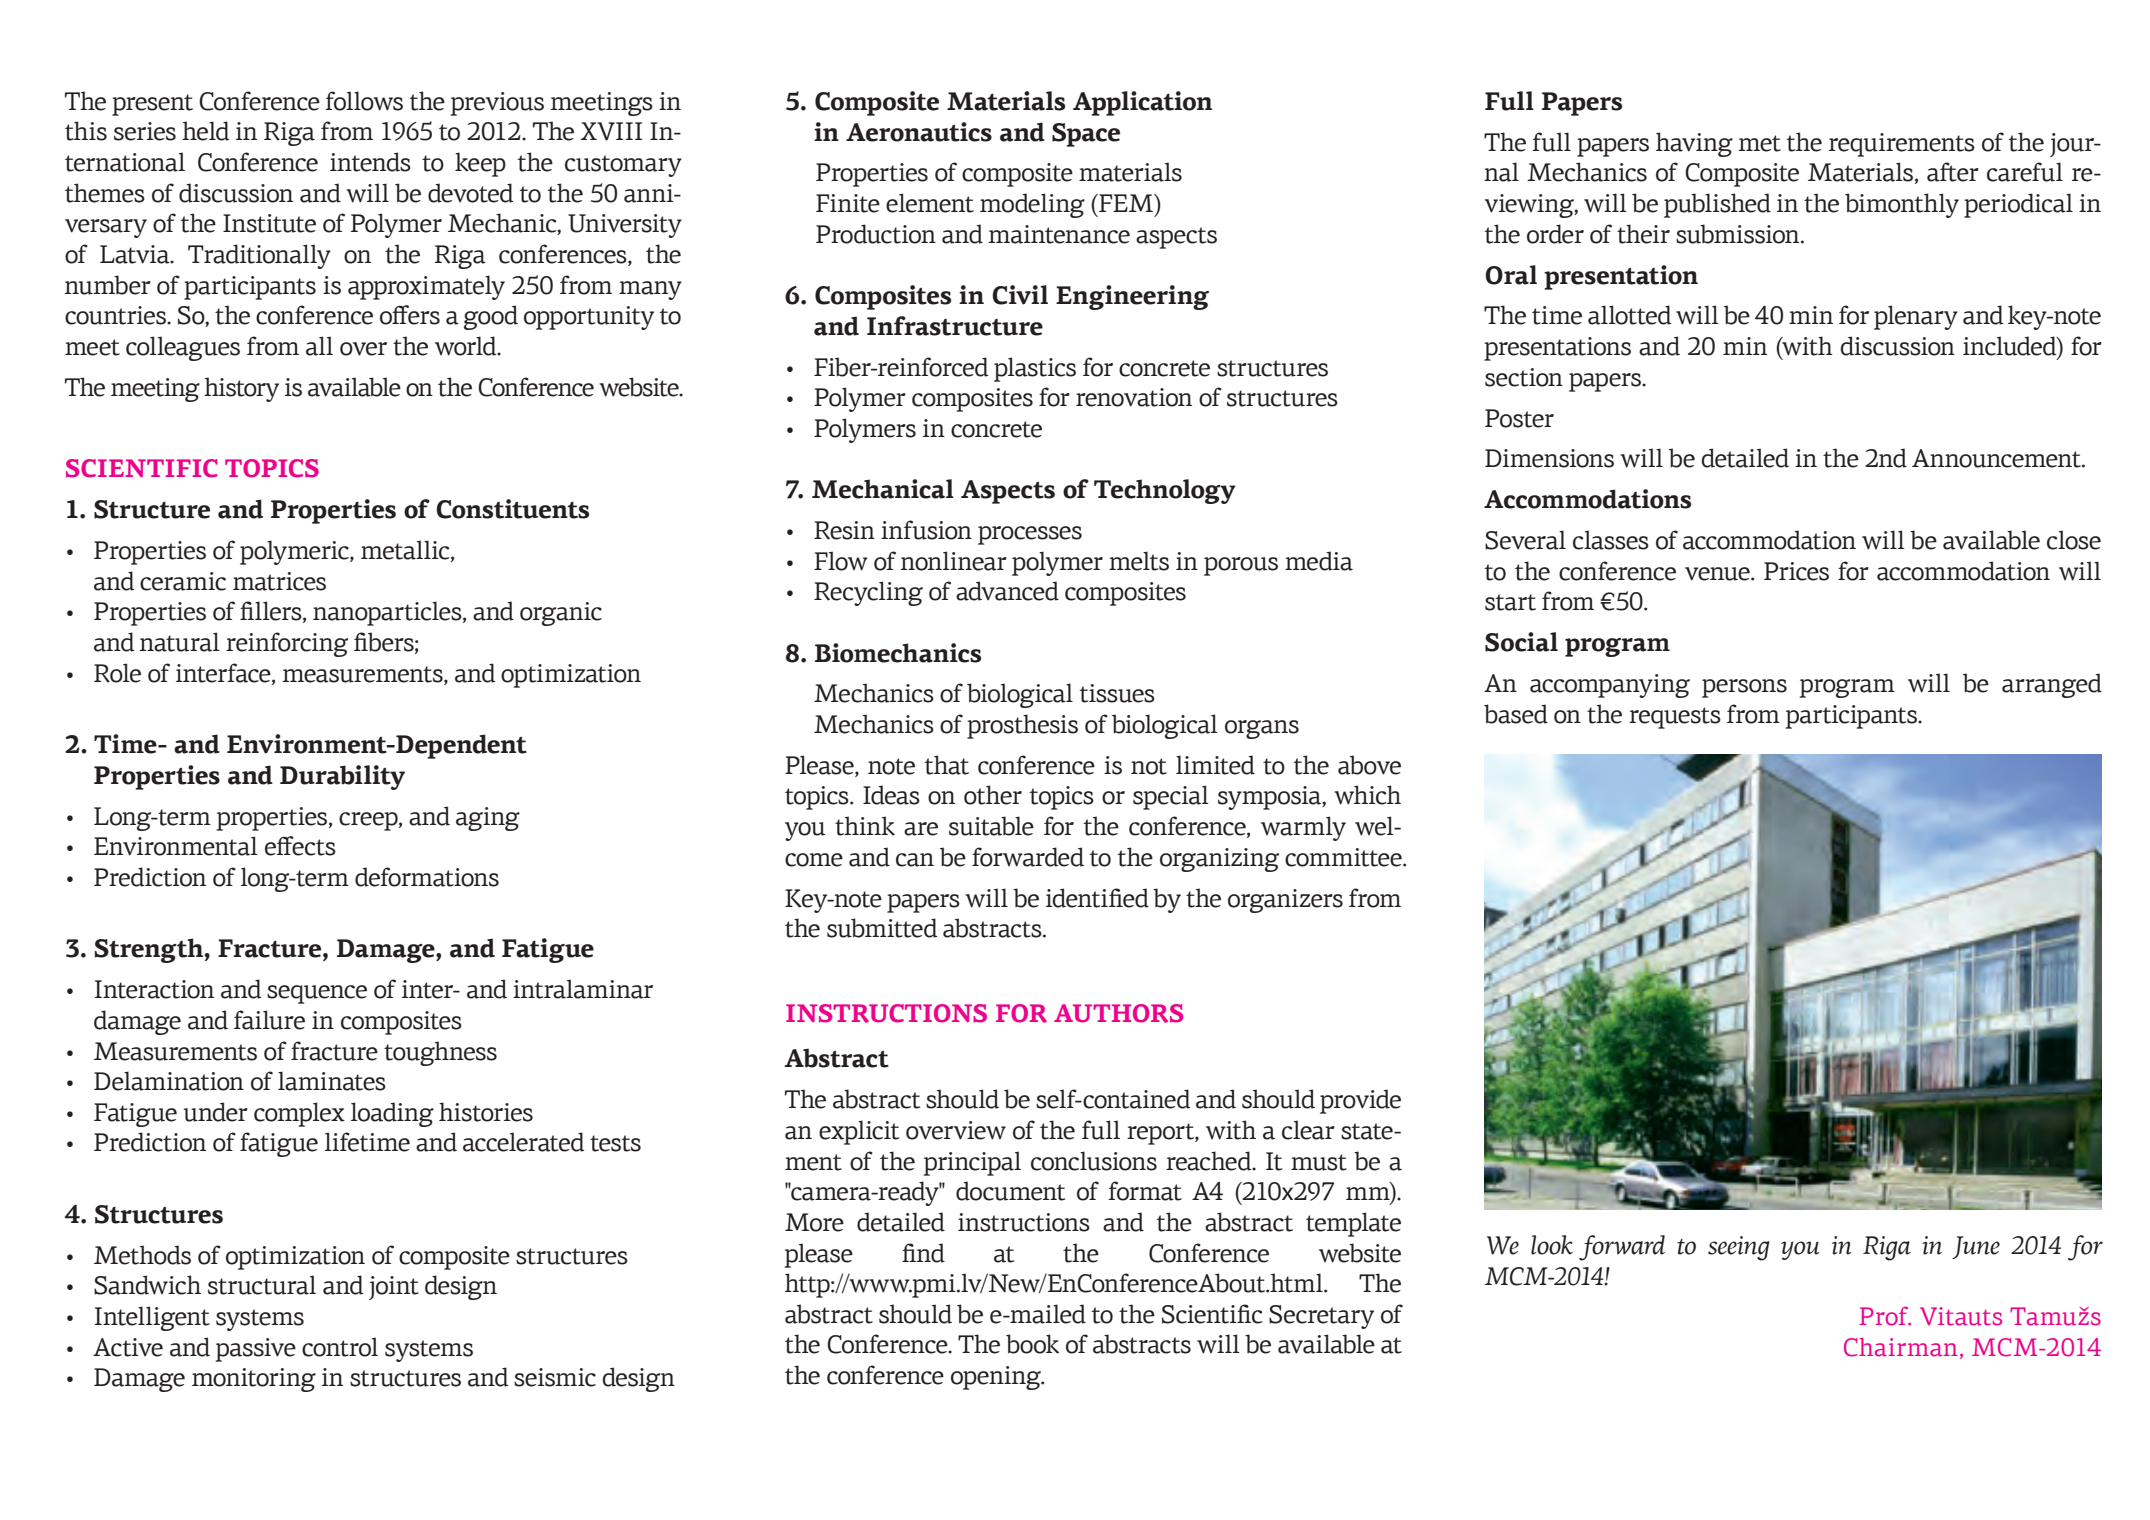  Describe the element at coordinates (1118, 1013) in the screenshot. I see `AUTHORS` at that location.
